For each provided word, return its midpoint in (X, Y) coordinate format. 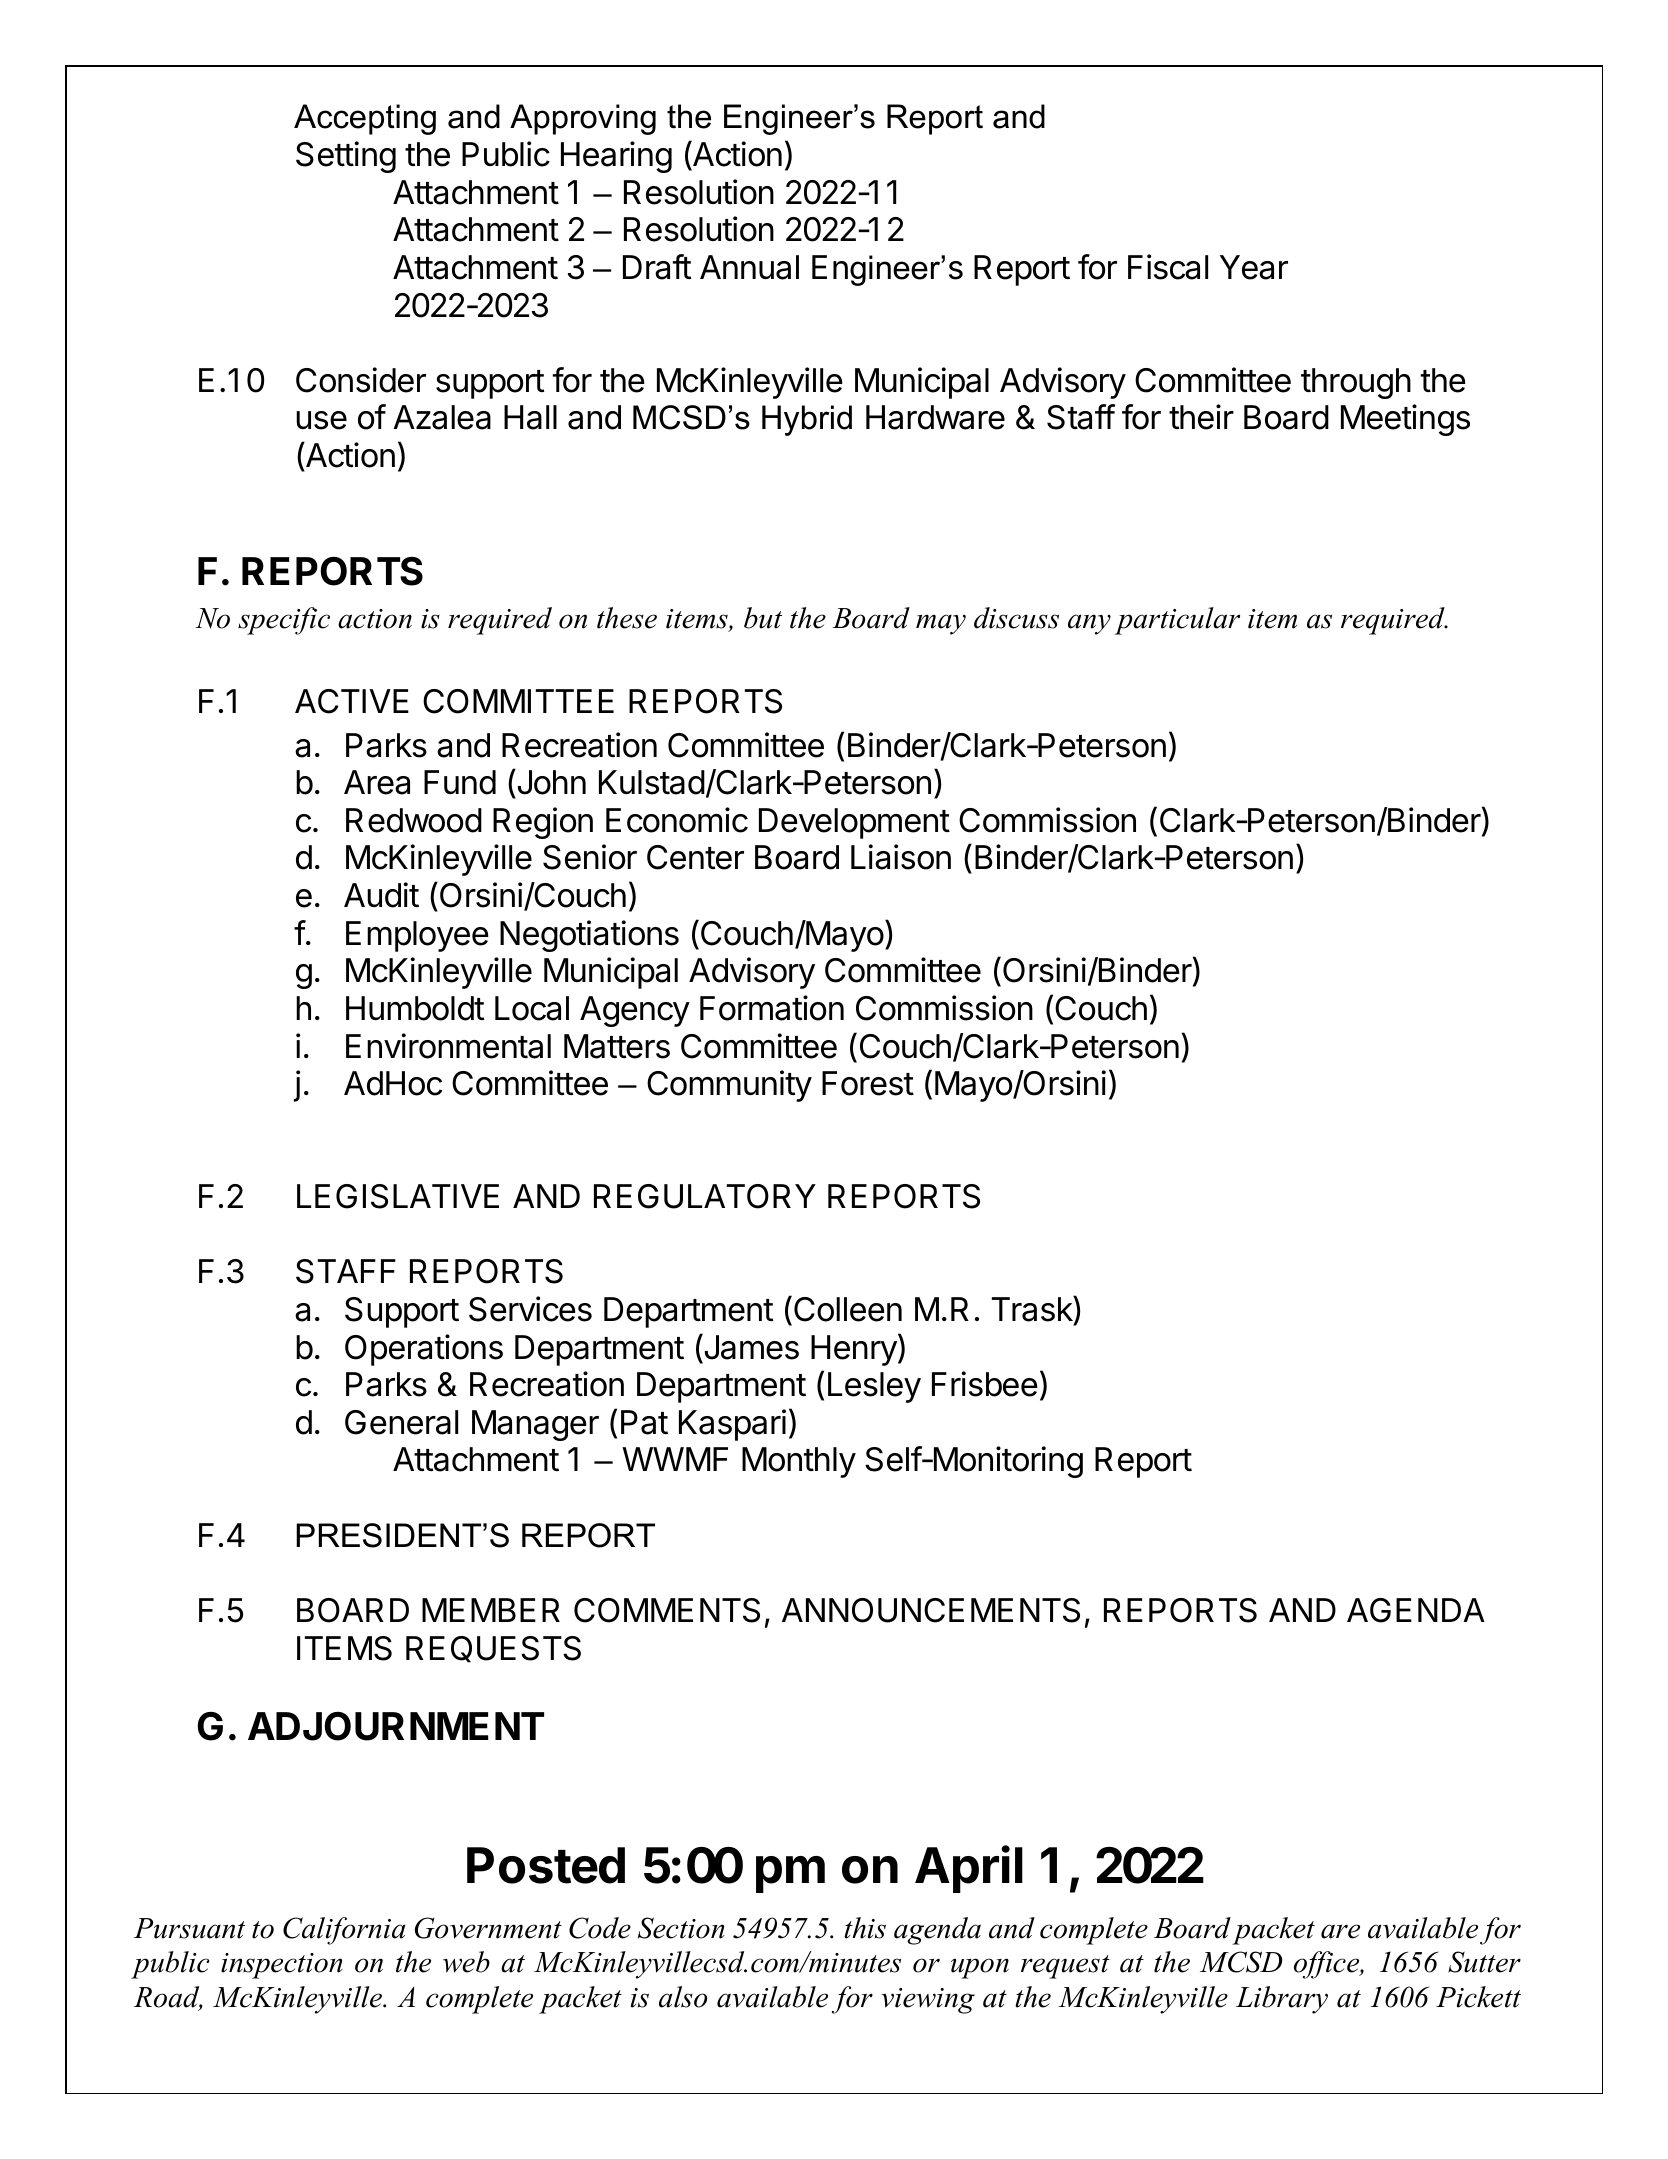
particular (1177, 621)
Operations (424, 1350)
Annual (749, 267)
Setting (346, 157)
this (865, 1928)
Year (1254, 267)
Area (377, 782)
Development (854, 823)
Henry (854, 1350)
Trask (1033, 1309)
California (344, 1931)
